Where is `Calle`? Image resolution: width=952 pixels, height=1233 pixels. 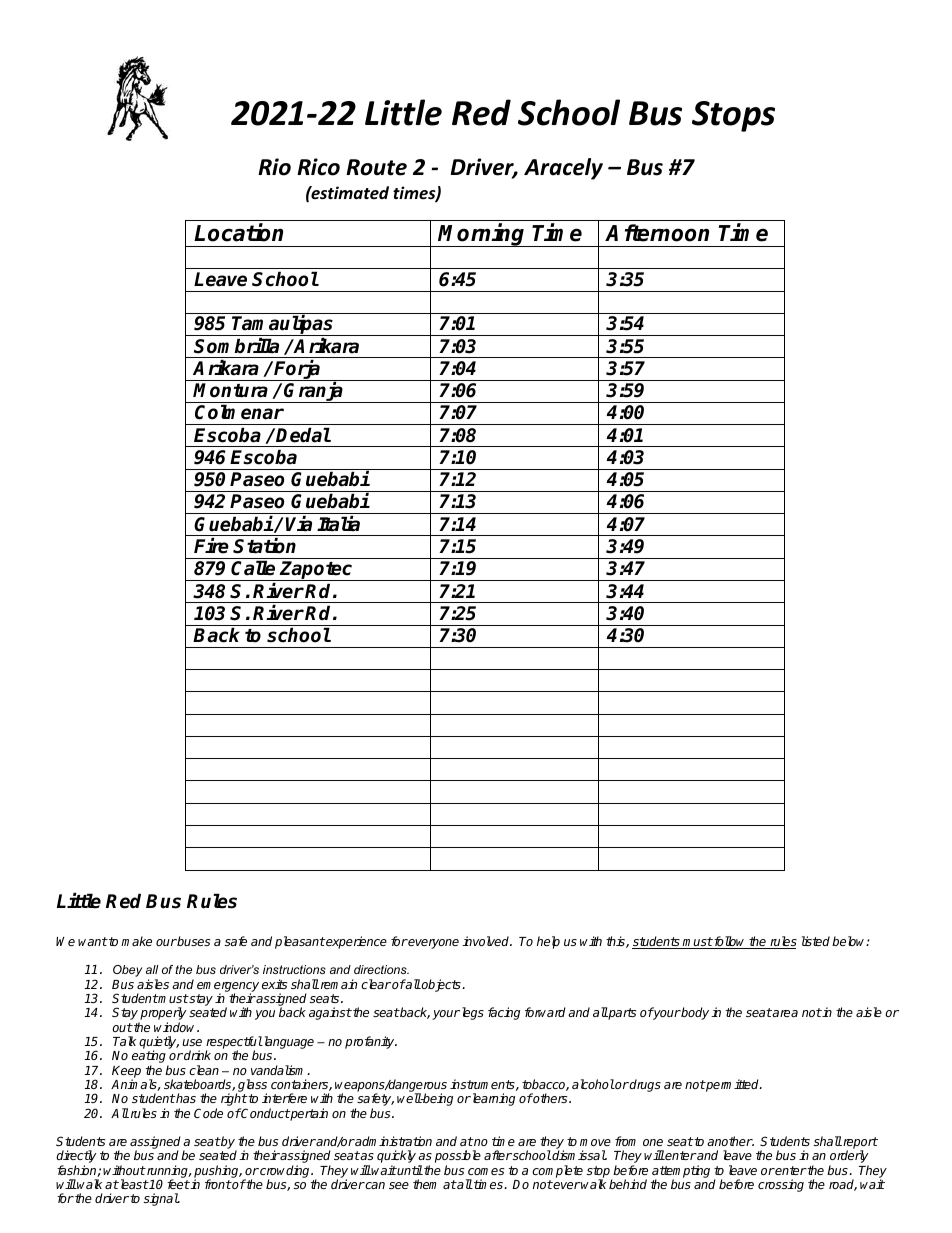
Calle is located at coordinates (253, 568).
